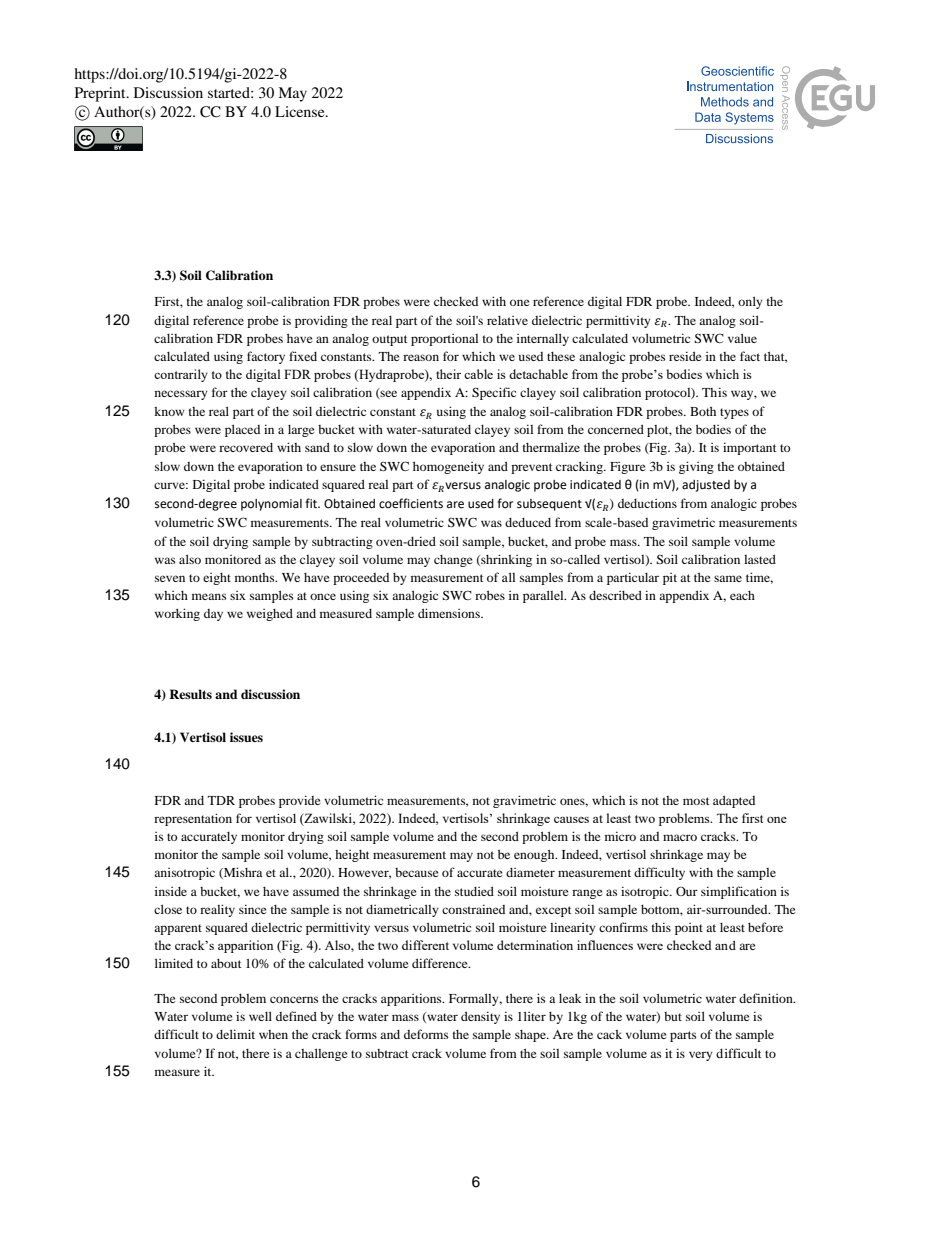  Describe the element at coordinates (450, 613) in the screenshot. I see `dimensions` at that location.
